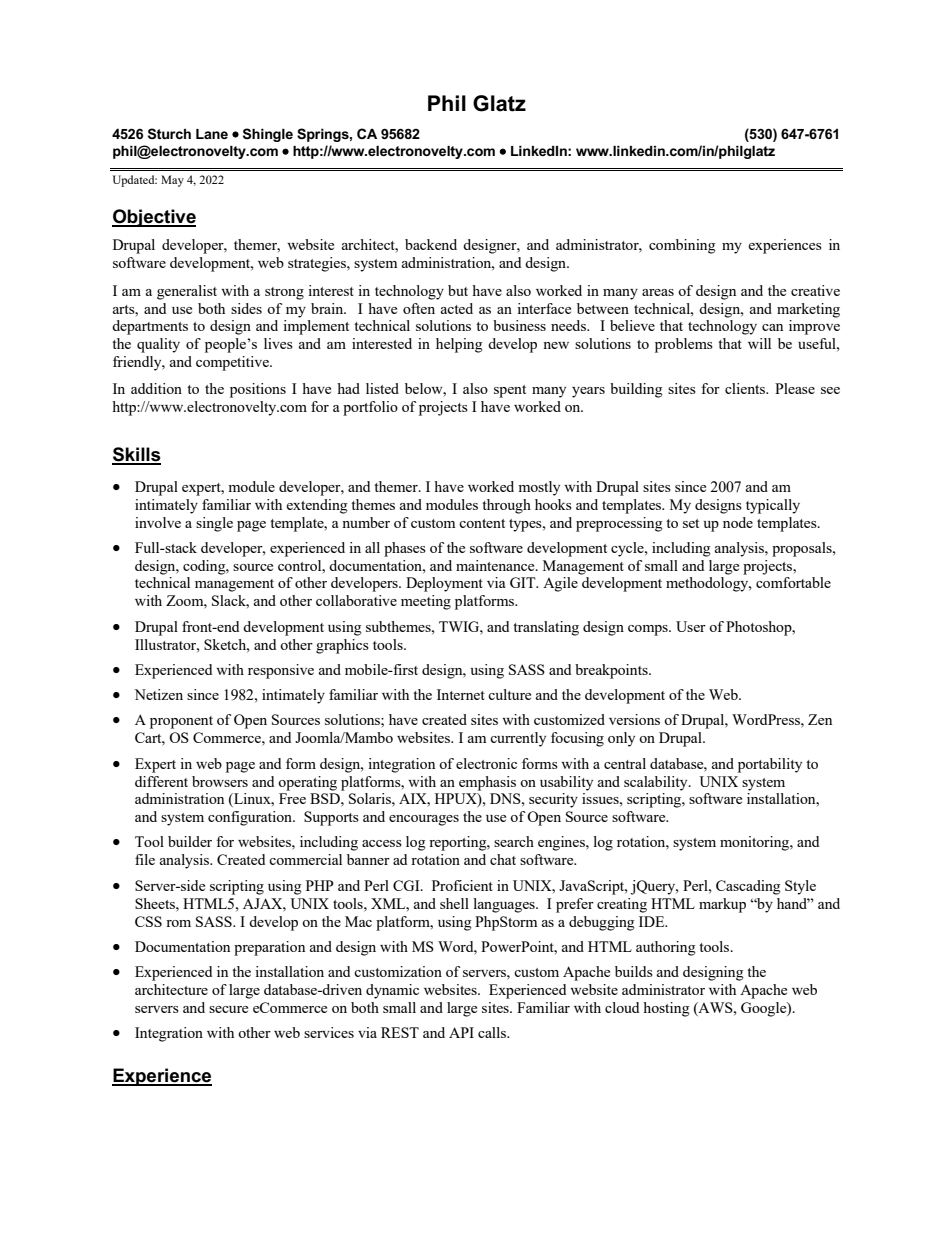 This screenshot has width=952, height=1233. I want to click on maintenance, so click(496, 565).
